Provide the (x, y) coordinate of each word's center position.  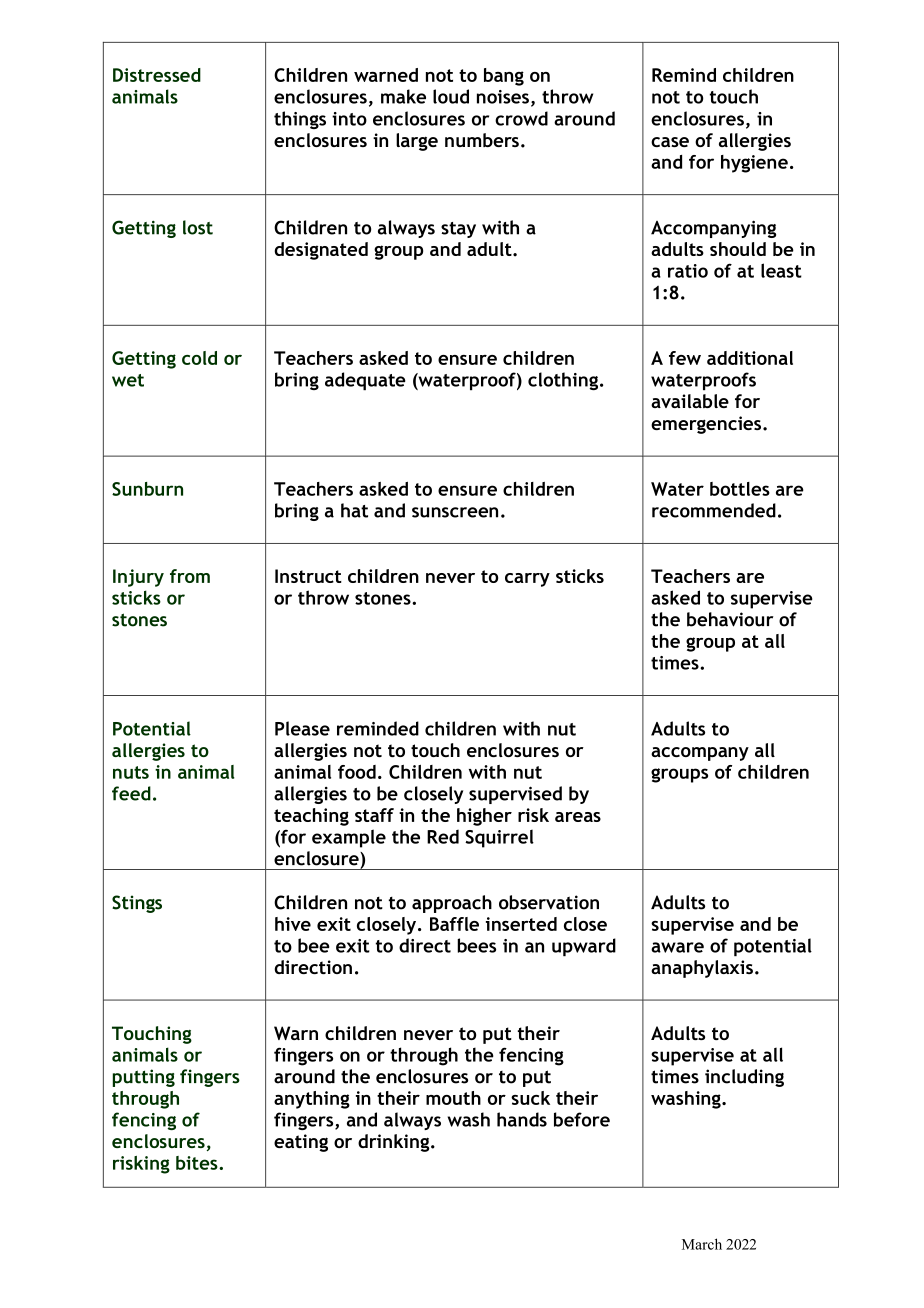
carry (527, 580)
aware (677, 947)
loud (451, 96)
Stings (137, 904)
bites (198, 1163)
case (670, 142)
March (702, 1244)
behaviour (730, 619)
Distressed (157, 75)
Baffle (454, 924)
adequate (365, 381)
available (690, 401)
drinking (395, 1143)
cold (199, 358)
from (190, 576)
